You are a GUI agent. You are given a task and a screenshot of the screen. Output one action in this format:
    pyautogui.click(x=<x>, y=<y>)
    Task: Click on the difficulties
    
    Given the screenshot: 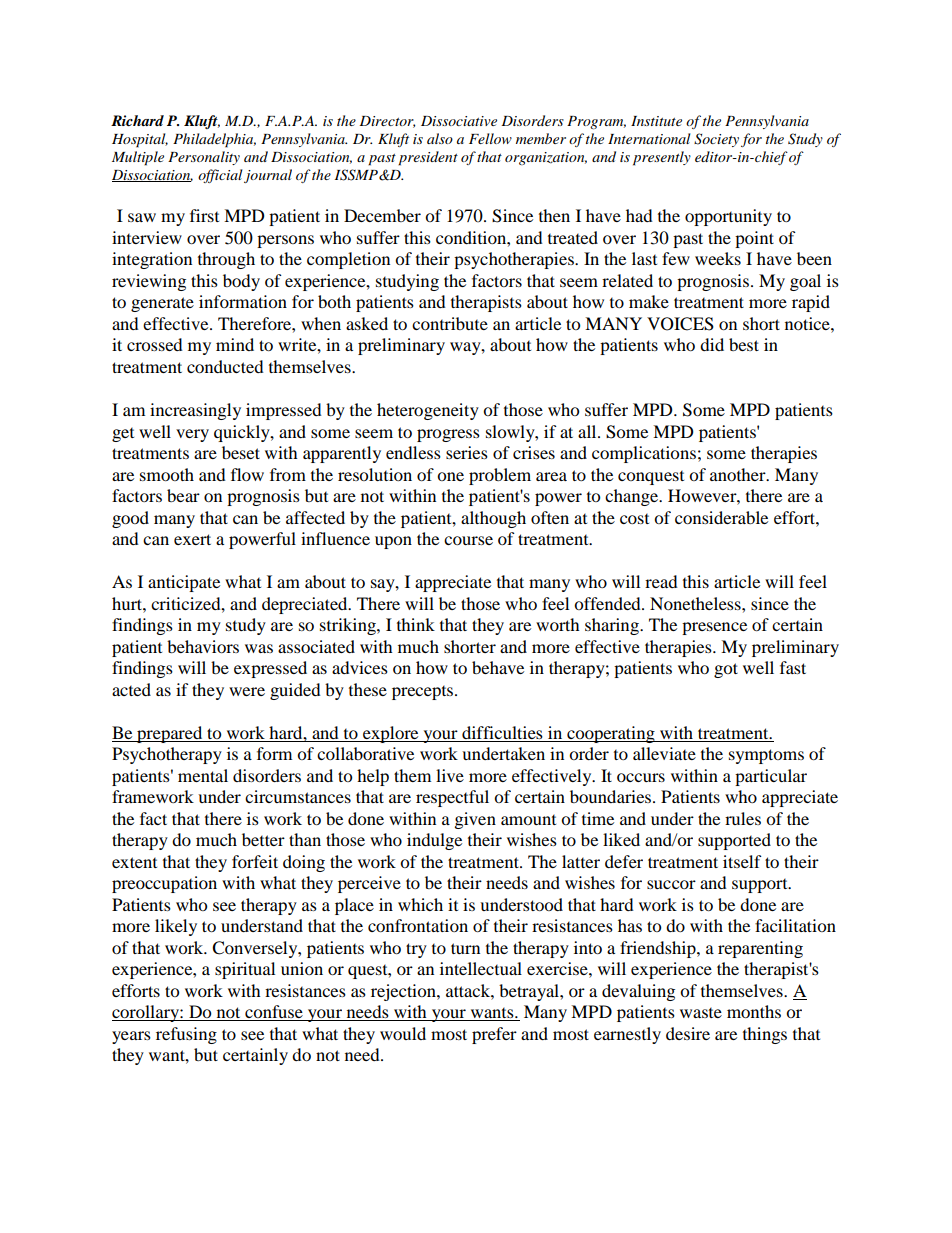 What is the action you would take?
    pyautogui.click(x=502, y=734)
